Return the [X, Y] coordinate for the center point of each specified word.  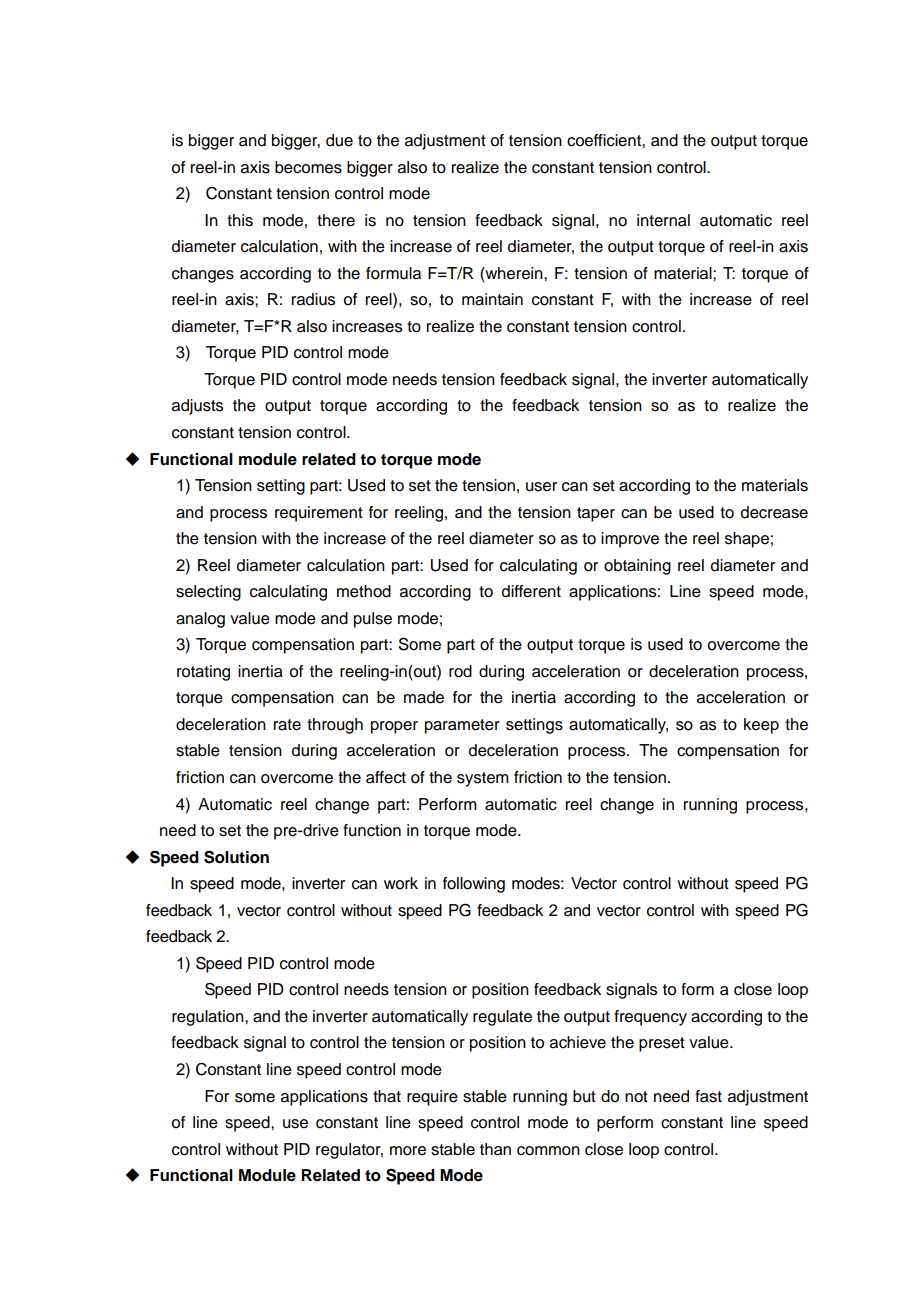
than [495, 1149]
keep [761, 726]
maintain [492, 299]
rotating [203, 673]
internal [663, 220]
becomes [308, 167]
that [387, 1096]
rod [460, 671]
